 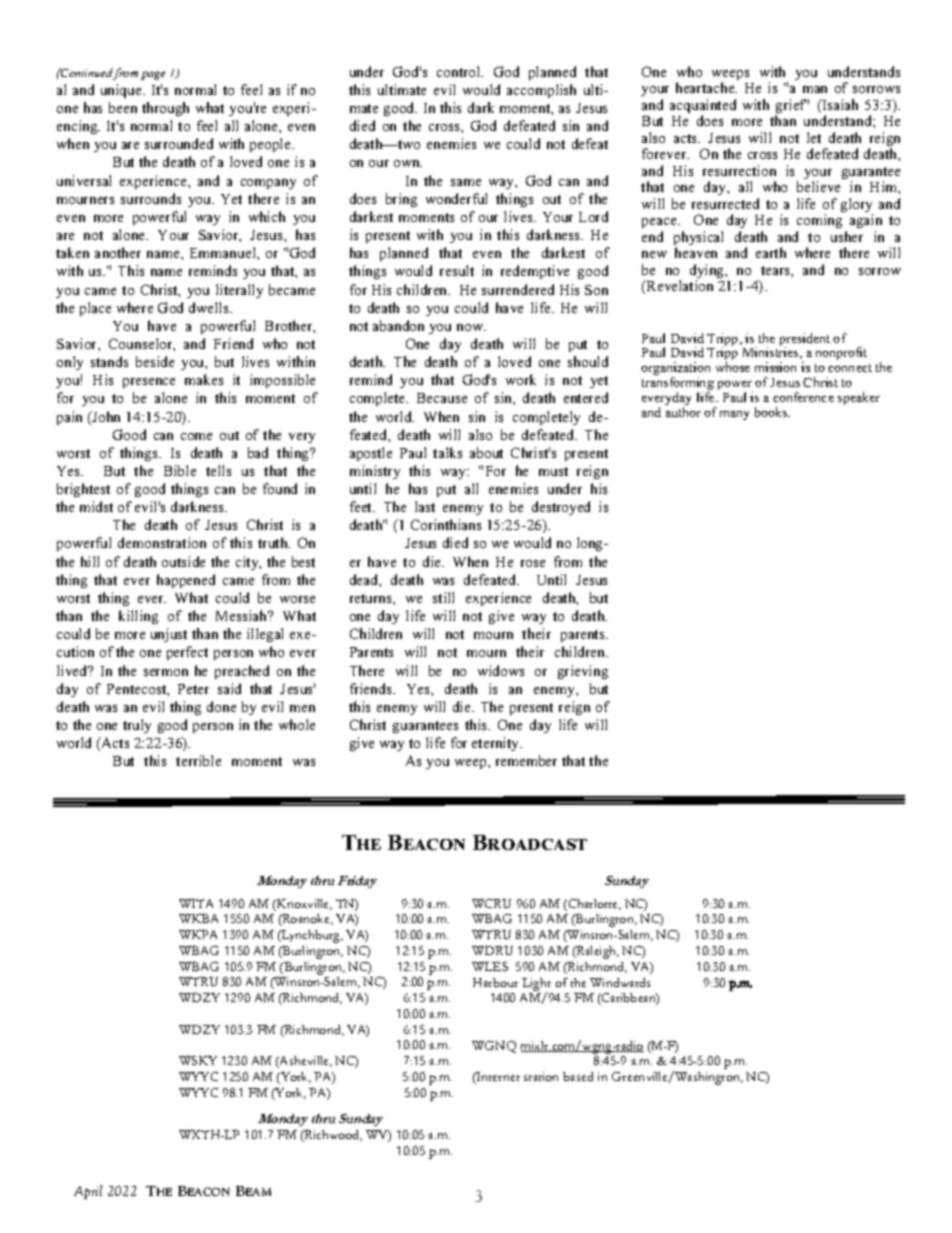 I want to click on unjust, so click(x=169, y=635).
